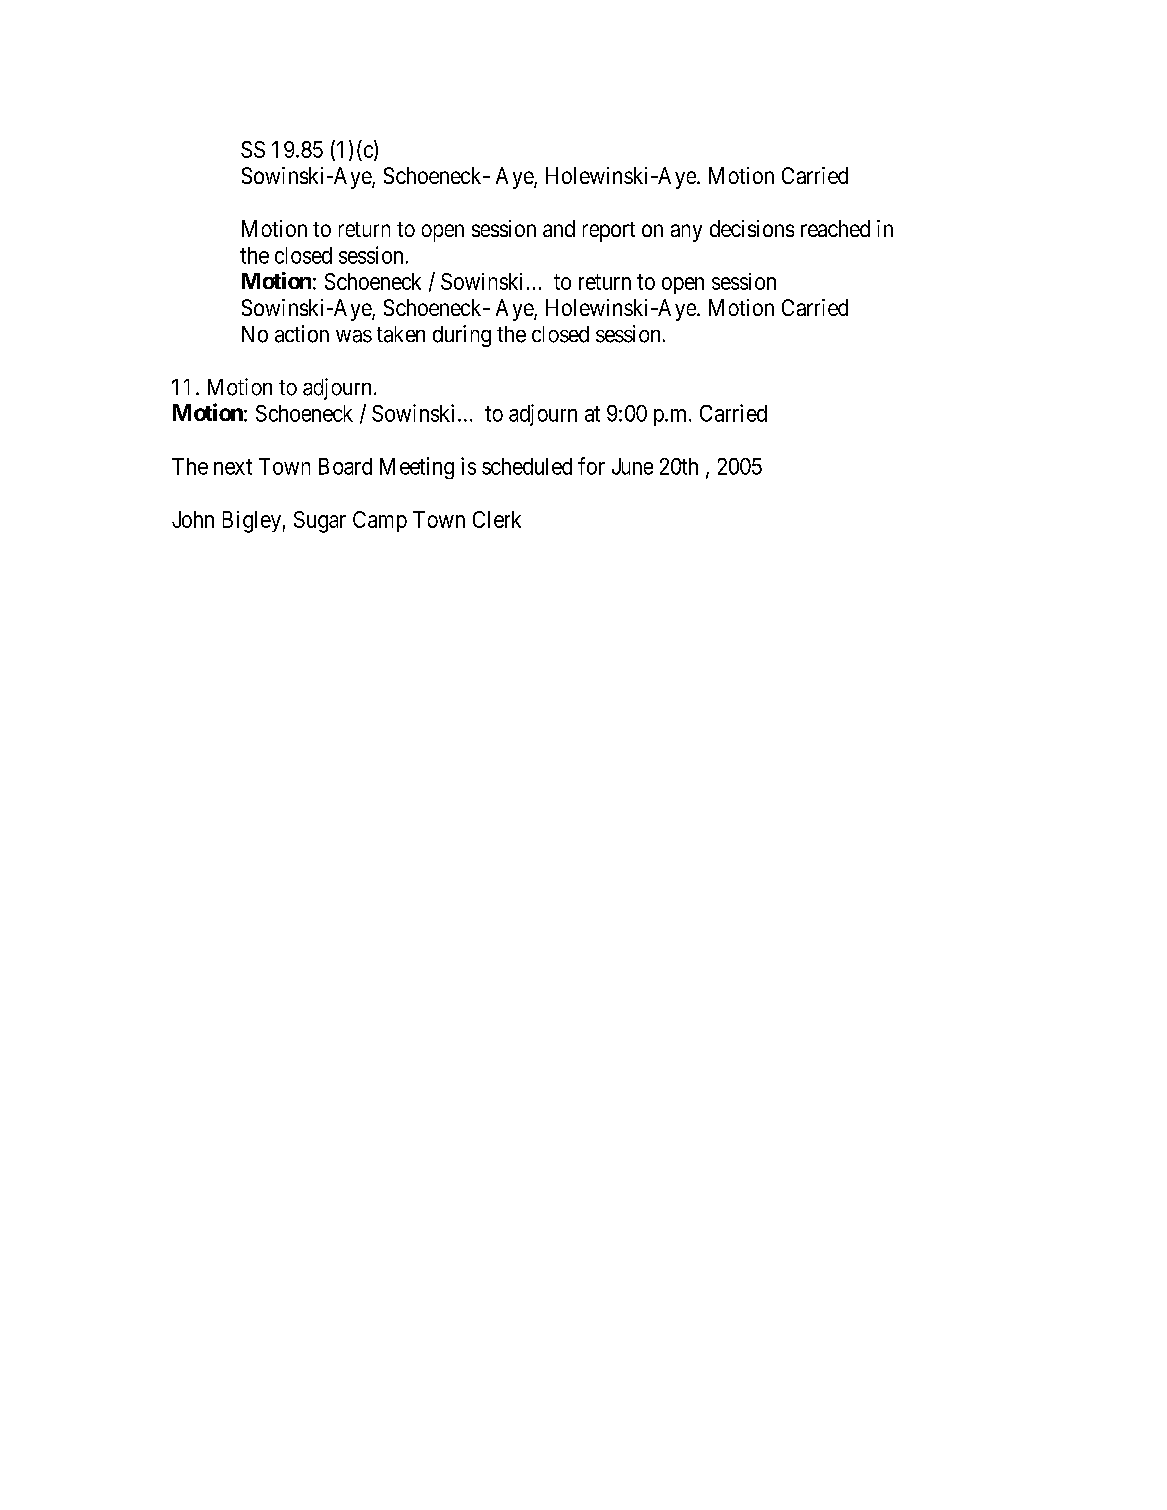  Describe the element at coordinates (497, 519) in the document. I see `Clerk` at that location.
